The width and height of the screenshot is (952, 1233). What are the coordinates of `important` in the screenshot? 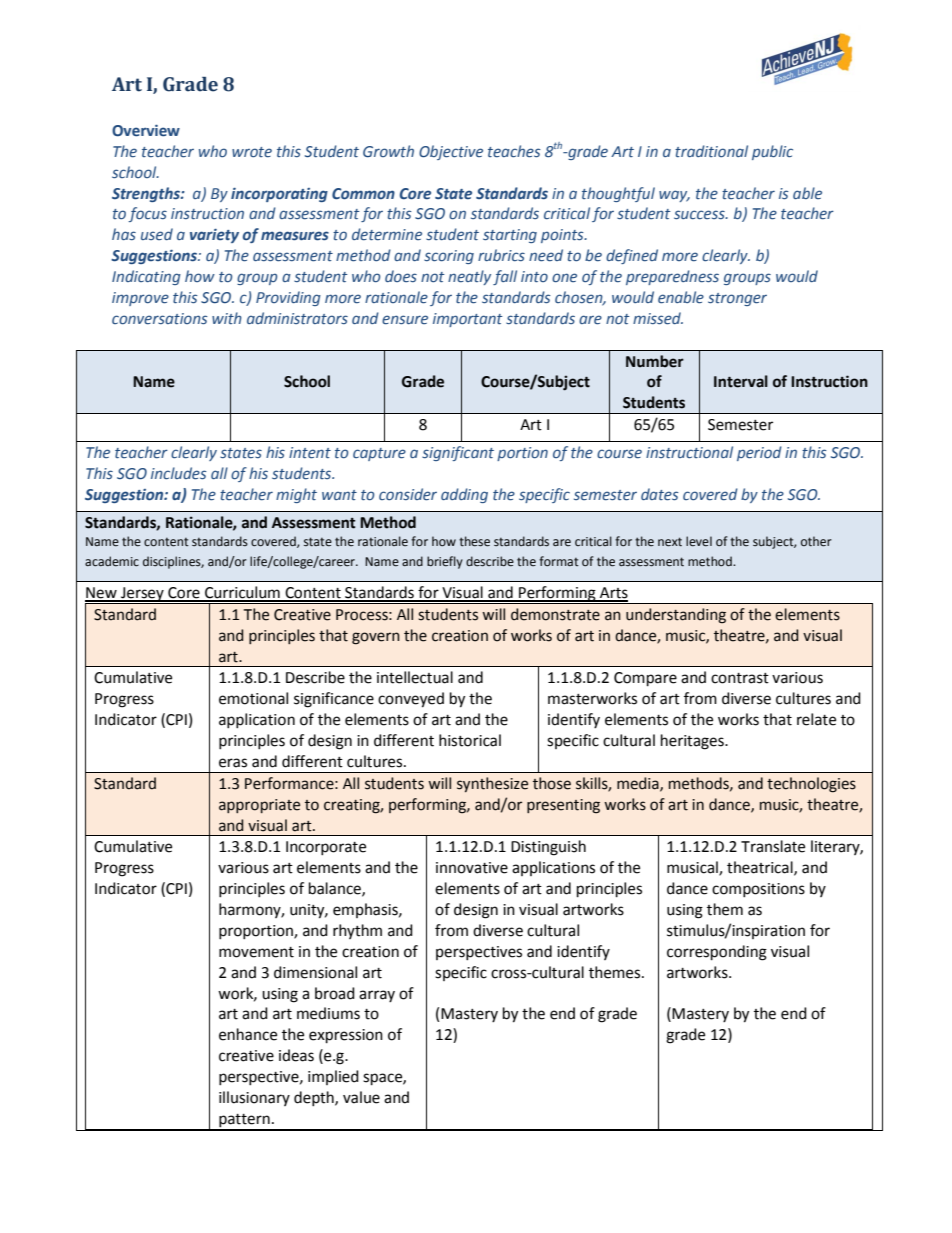 It's located at (468, 320).
